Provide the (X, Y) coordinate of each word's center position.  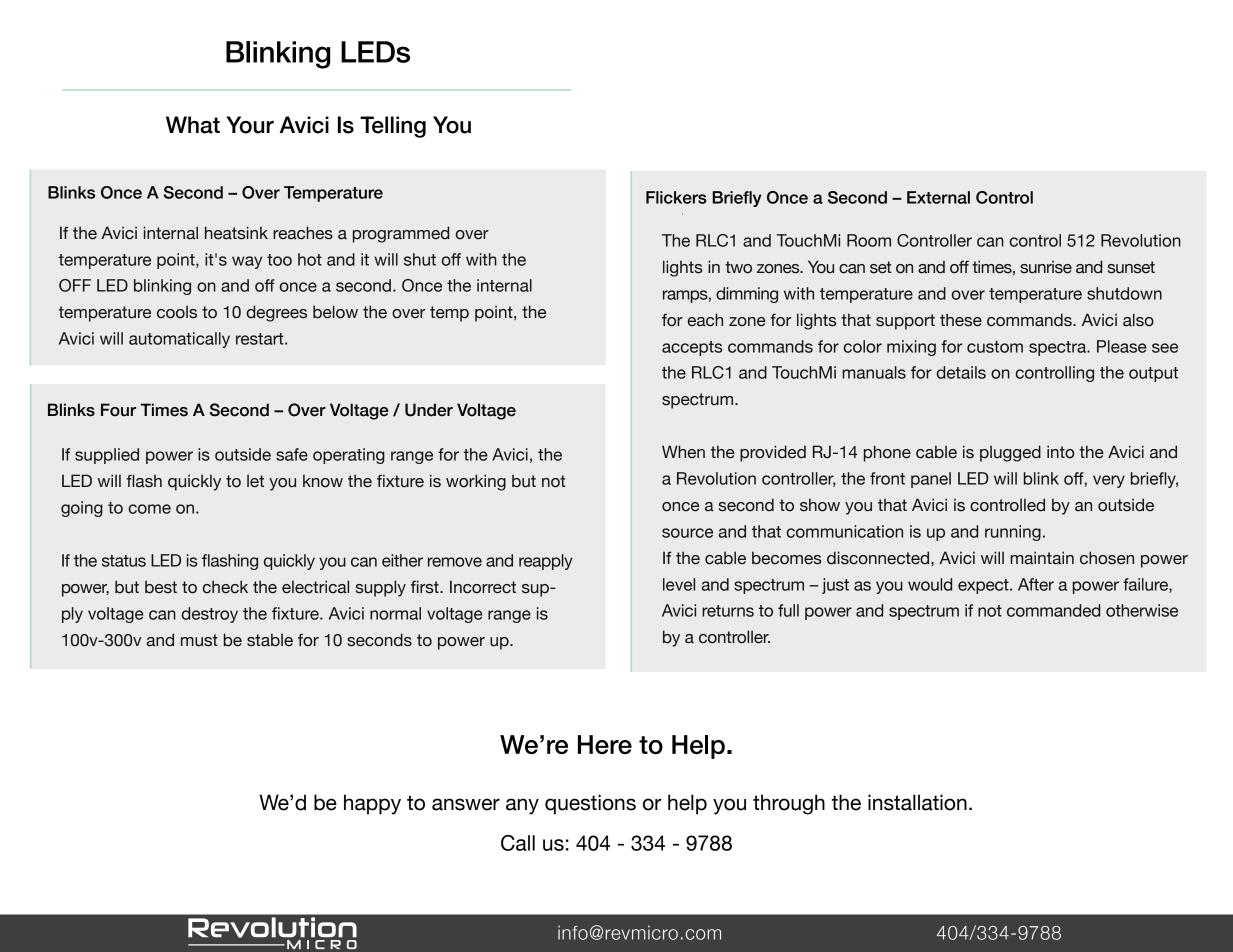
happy (372, 804)
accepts (692, 348)
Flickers (676, 197)
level (679, 584)
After (1036, 584)
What (193, 125)
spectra (1058, 348)
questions (590, 804)
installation (917, 802)
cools (177, 312)
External (938, 197)
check (225, 587)
